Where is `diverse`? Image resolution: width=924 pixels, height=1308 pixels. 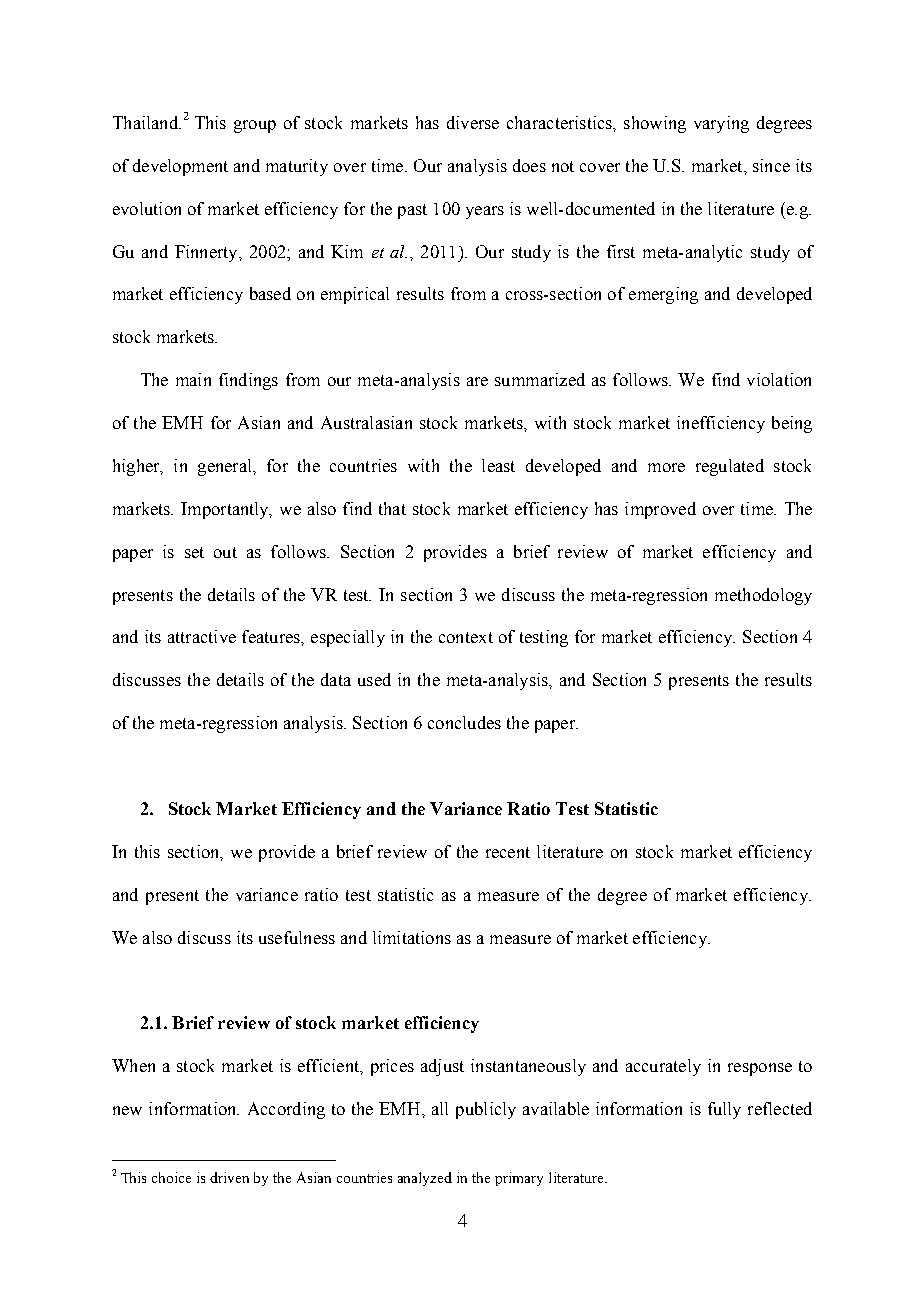 diverse is located at coordinates (473, 122).
